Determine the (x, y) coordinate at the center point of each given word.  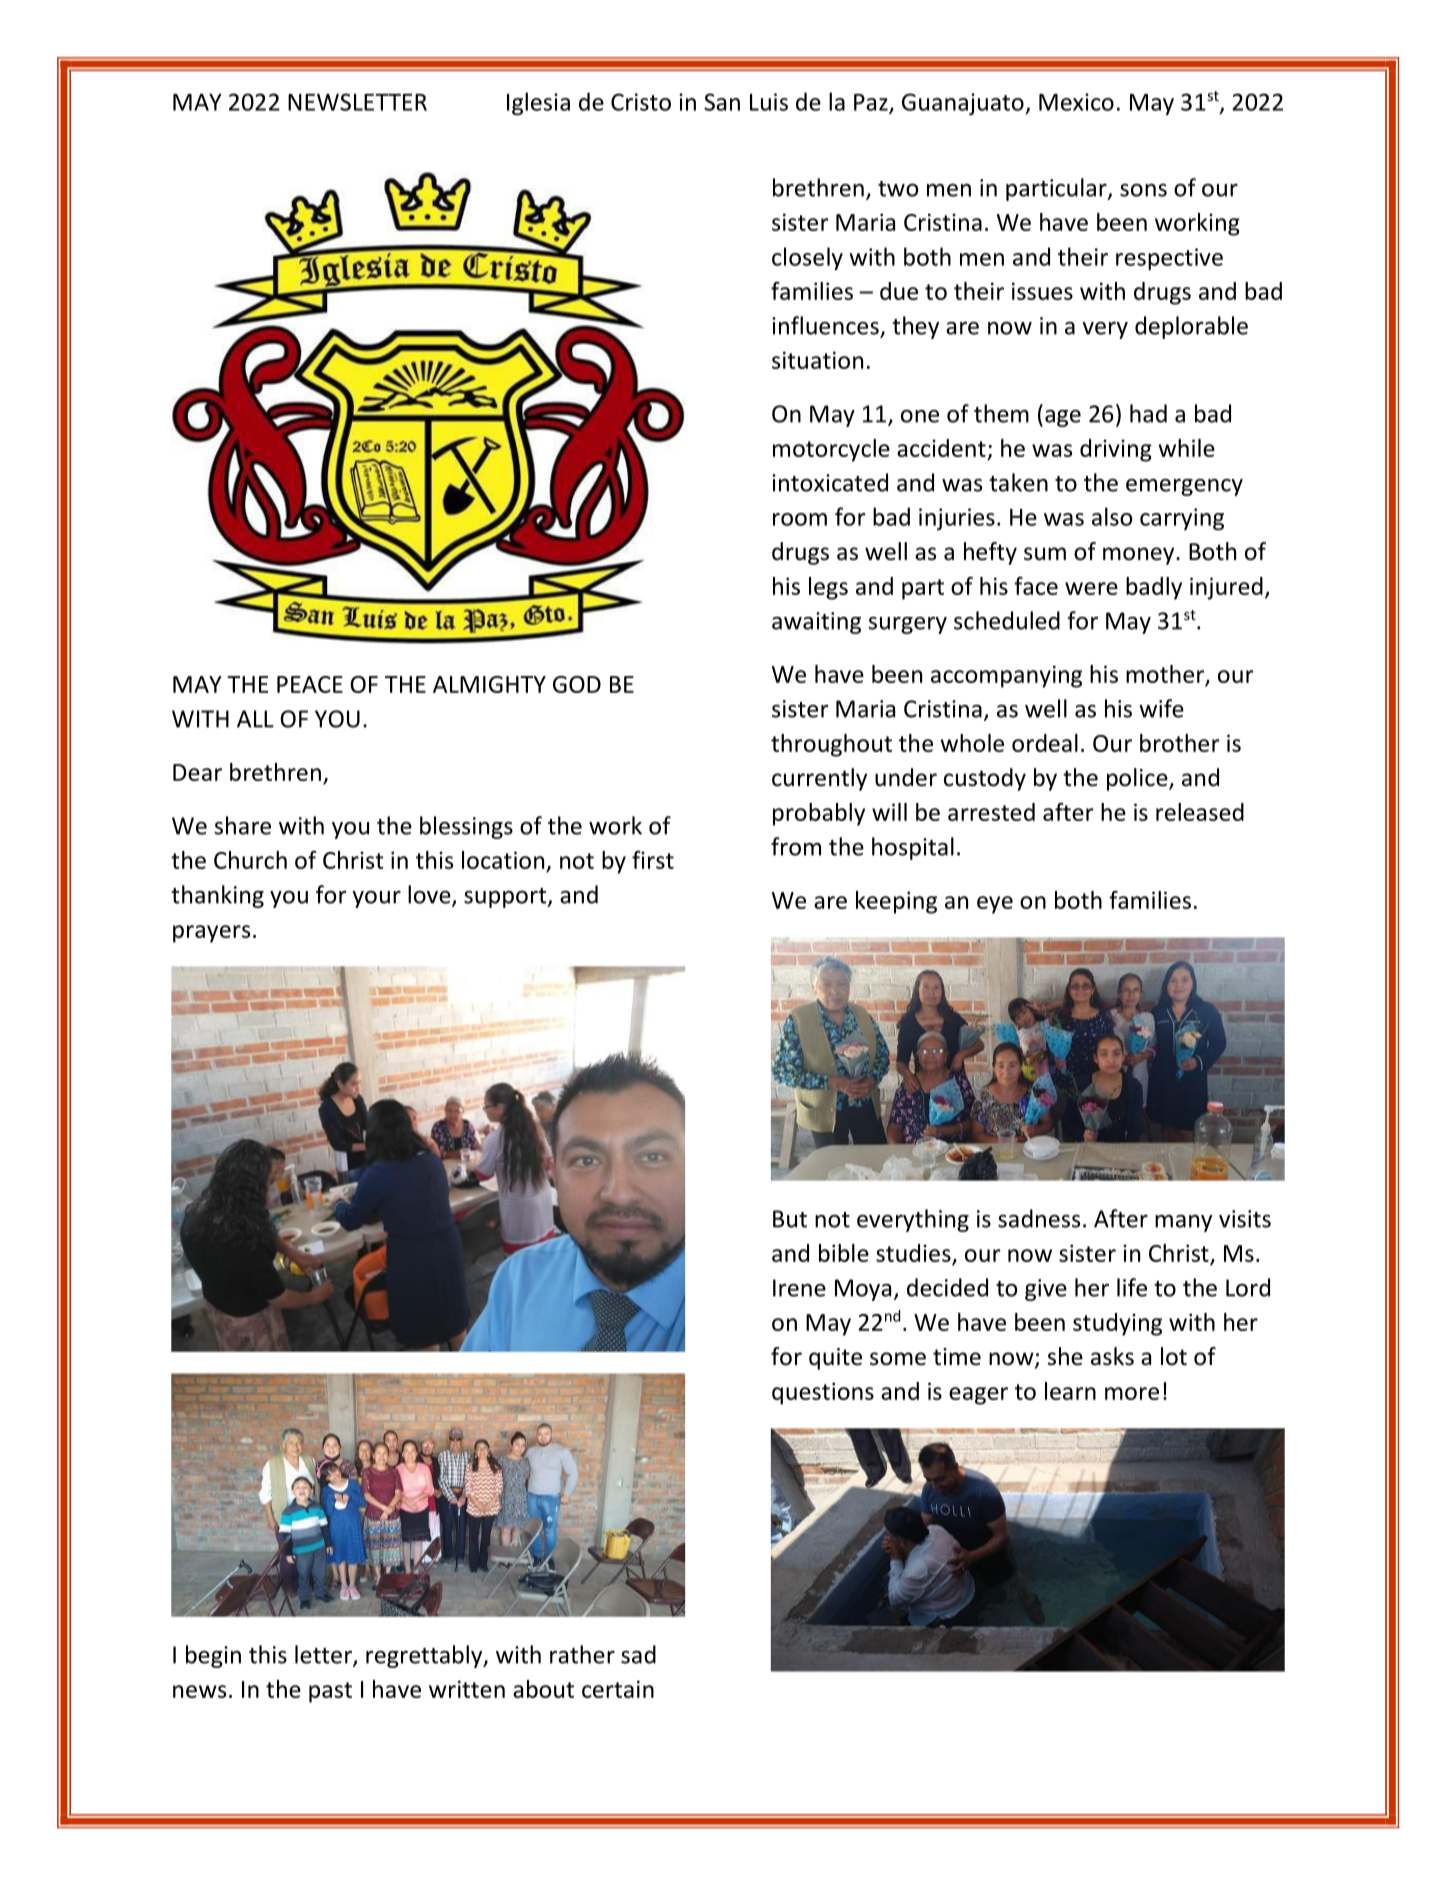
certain (618, 1689)
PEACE (310, 684)
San (722, 102)
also (1112, 516)
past (330, 1692)
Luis (769, 102)
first (653, 860)
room (800, 519)
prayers (211, 934)
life (1132, 1287)
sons (1143, 190)
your (376, 899)
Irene (799, 1288)
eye (995, 905)
